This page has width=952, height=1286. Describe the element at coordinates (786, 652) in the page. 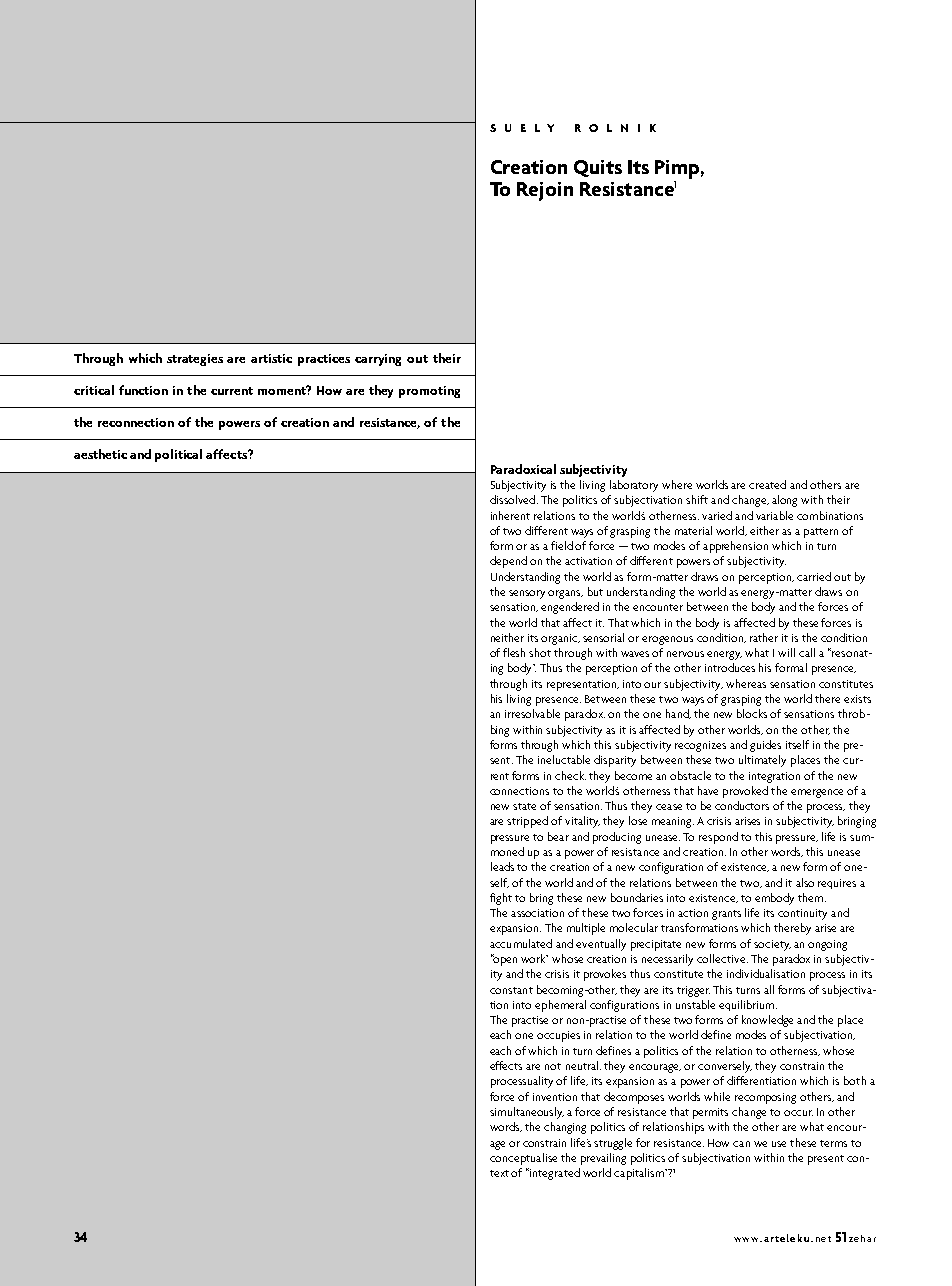

I see `will` at that location.
